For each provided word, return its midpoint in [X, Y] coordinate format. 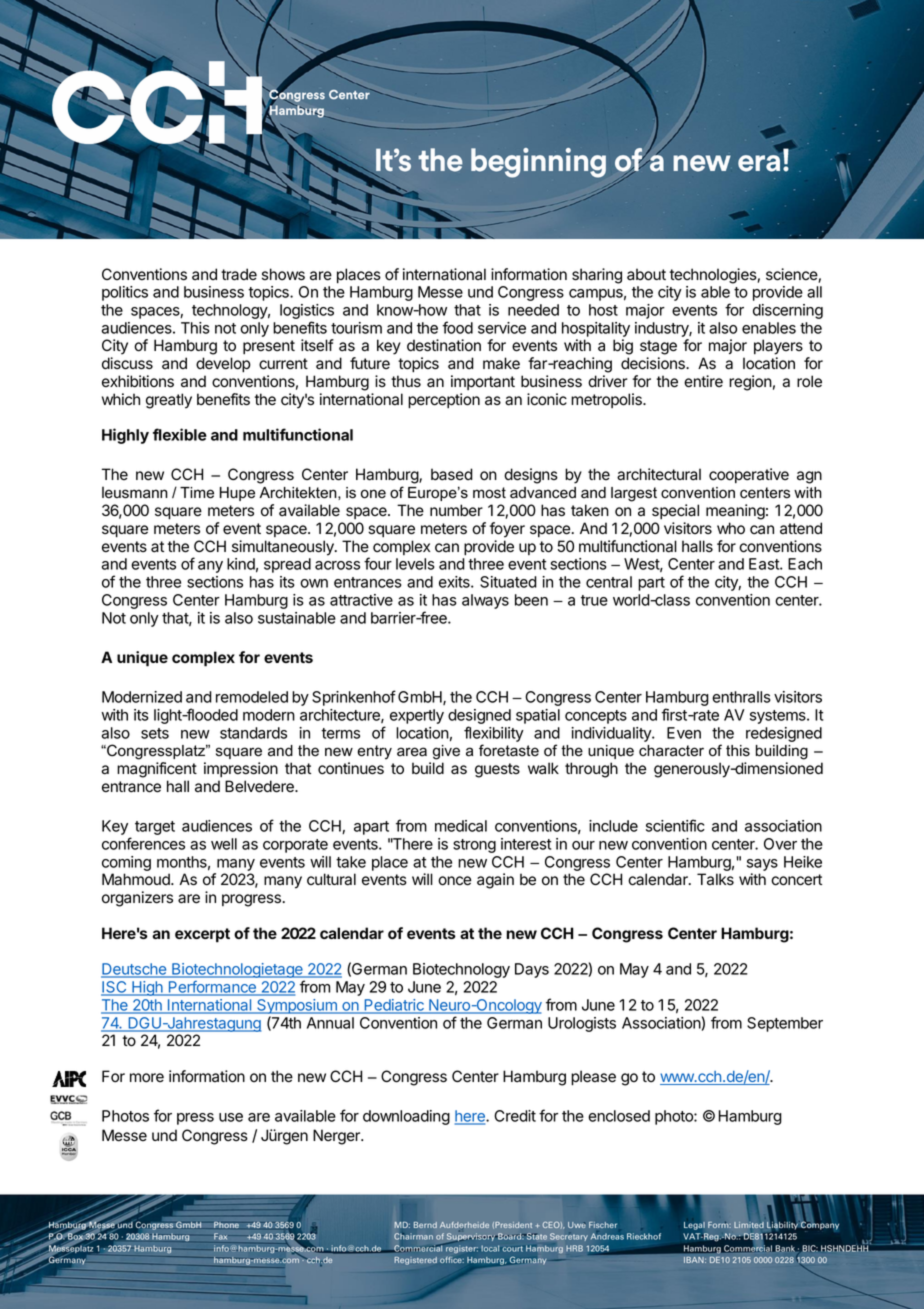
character [671, 751]
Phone [226, 1225]
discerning [788, 311]
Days [532, 970]
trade [239, 274]
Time [197, 493]
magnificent [157, 770]
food [457, 327]
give [446, 752]
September [785, 1024]
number [456, 510]
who [731, 528]
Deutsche [135, 970]
